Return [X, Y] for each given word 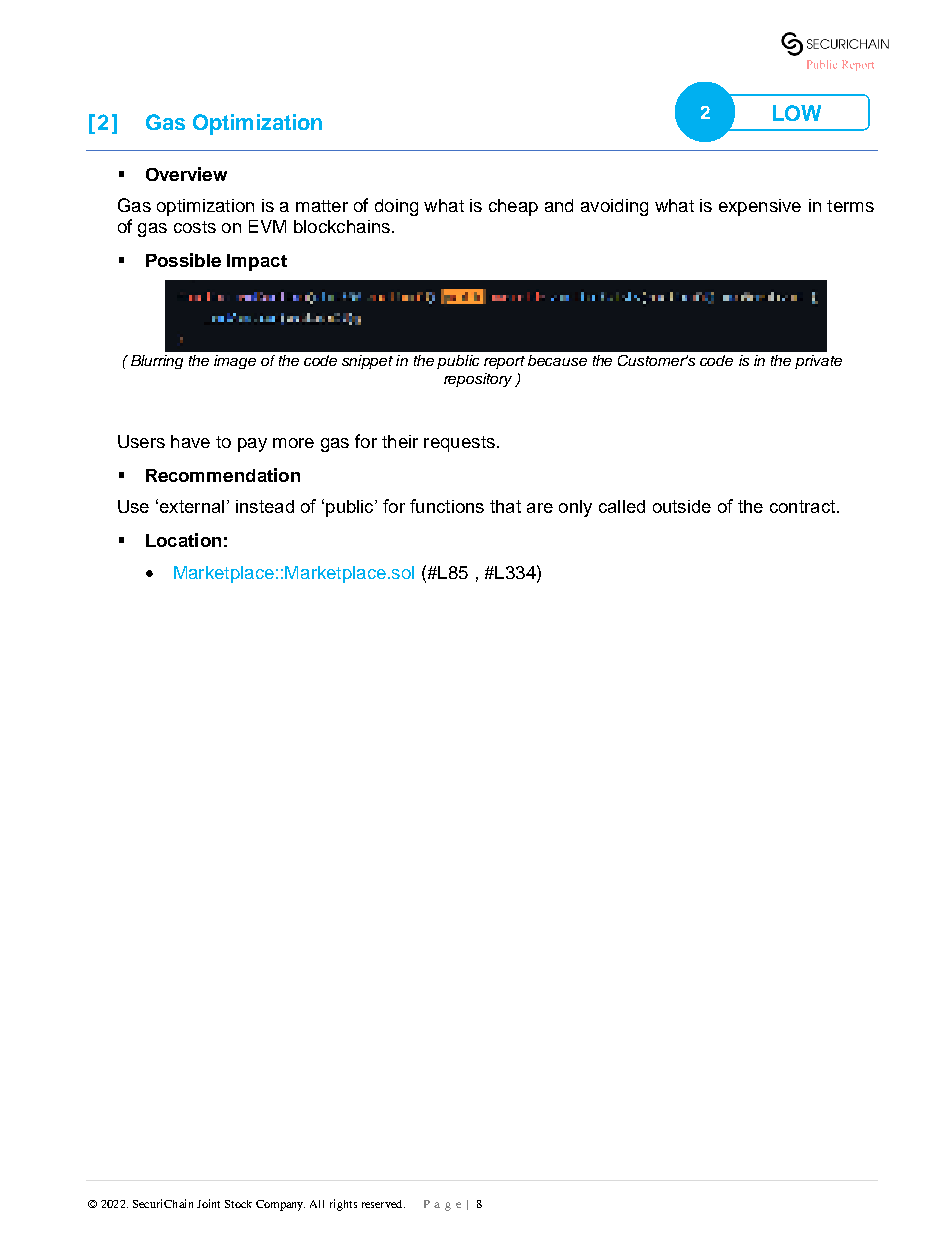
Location [183, 540]
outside [682, 506]
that [505, 506]
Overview [186, 174]
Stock [238, 1204]
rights [343, 1205]
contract [804, 506]
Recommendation [223, 475]
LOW [797, 113]
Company [280, 1205]
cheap [513, 207]
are [540, 508]
